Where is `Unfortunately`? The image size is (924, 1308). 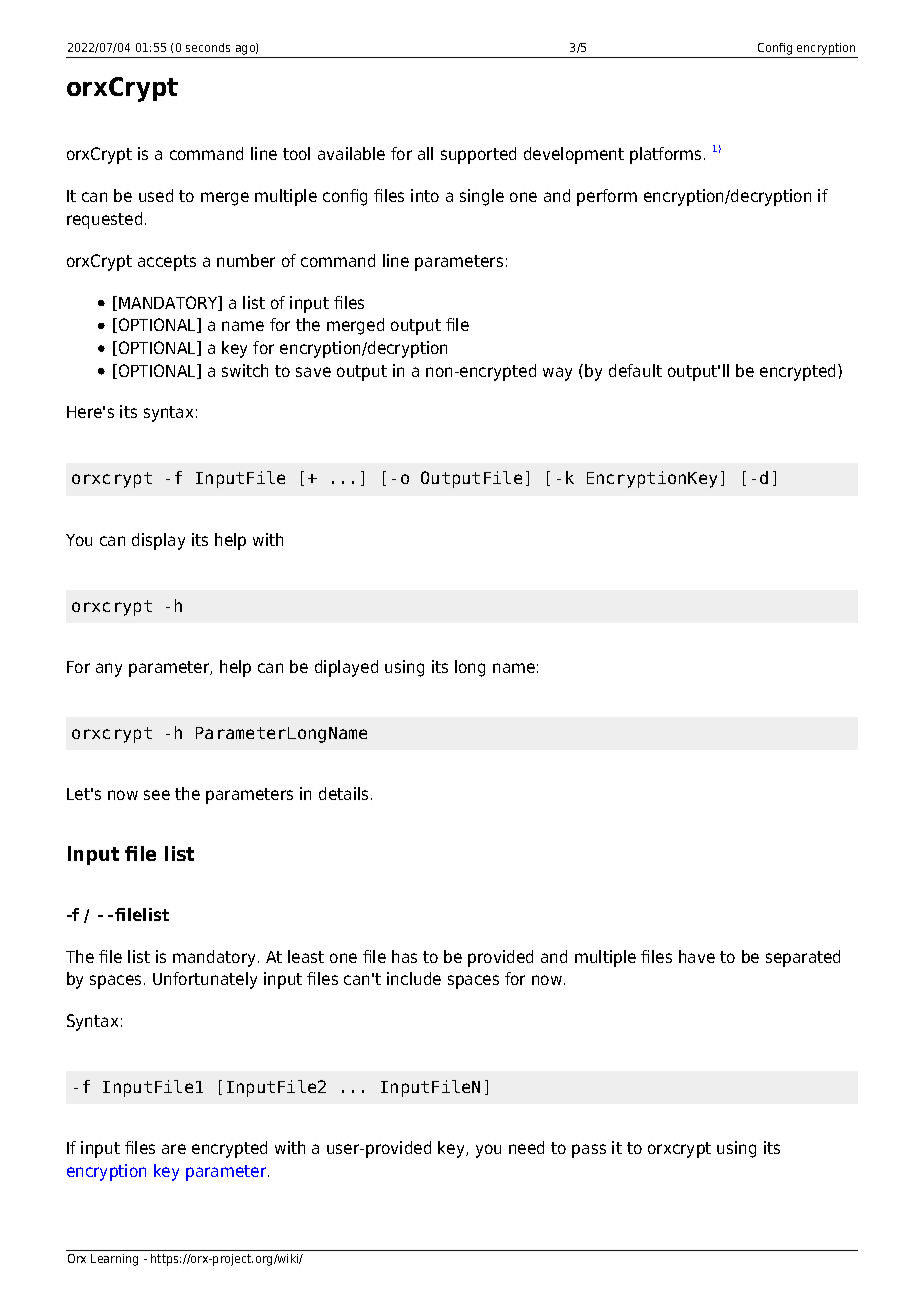 Unfortunately is located at coordinates (205, 980).
